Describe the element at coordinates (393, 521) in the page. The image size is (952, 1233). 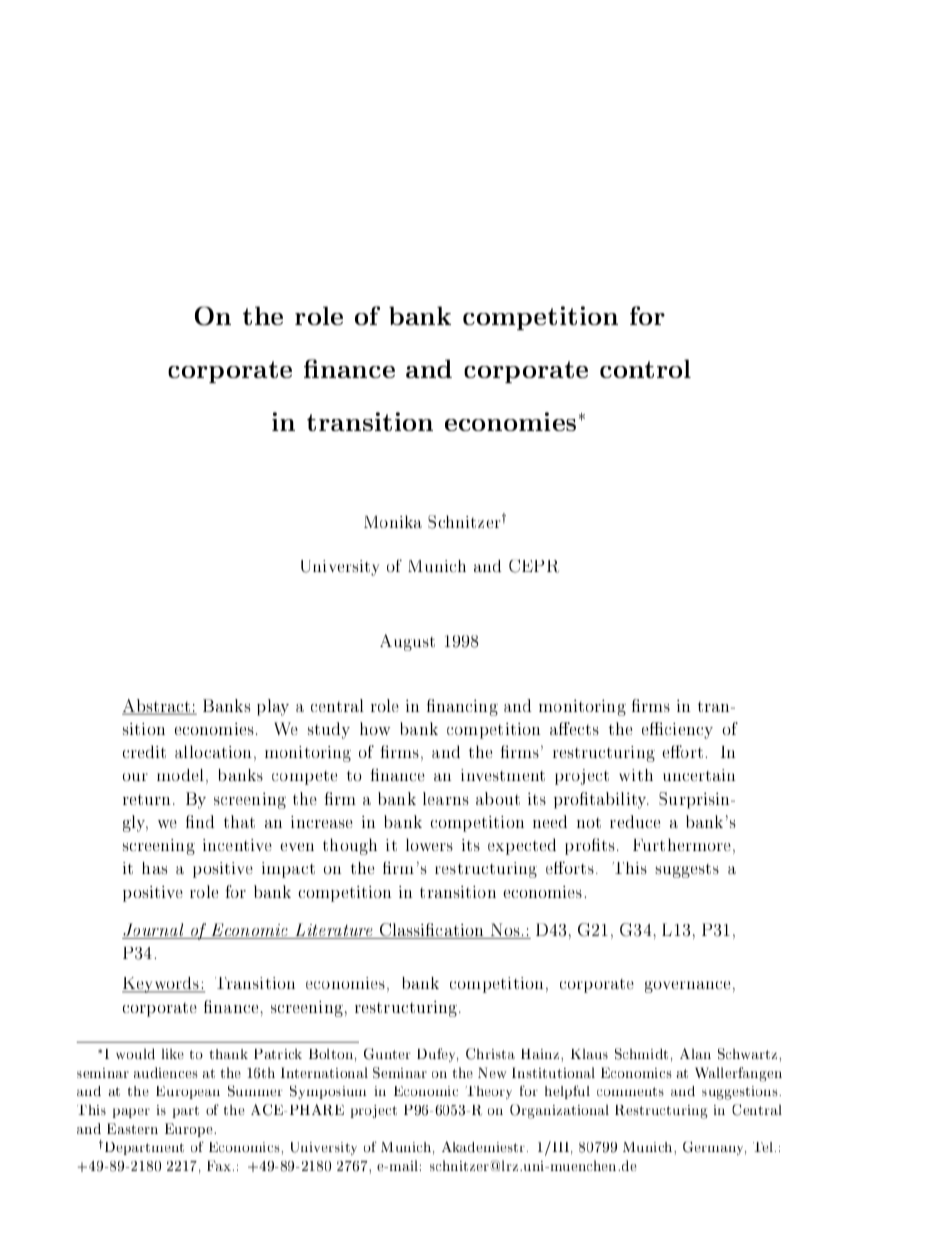
I see `Monika` at that location.
